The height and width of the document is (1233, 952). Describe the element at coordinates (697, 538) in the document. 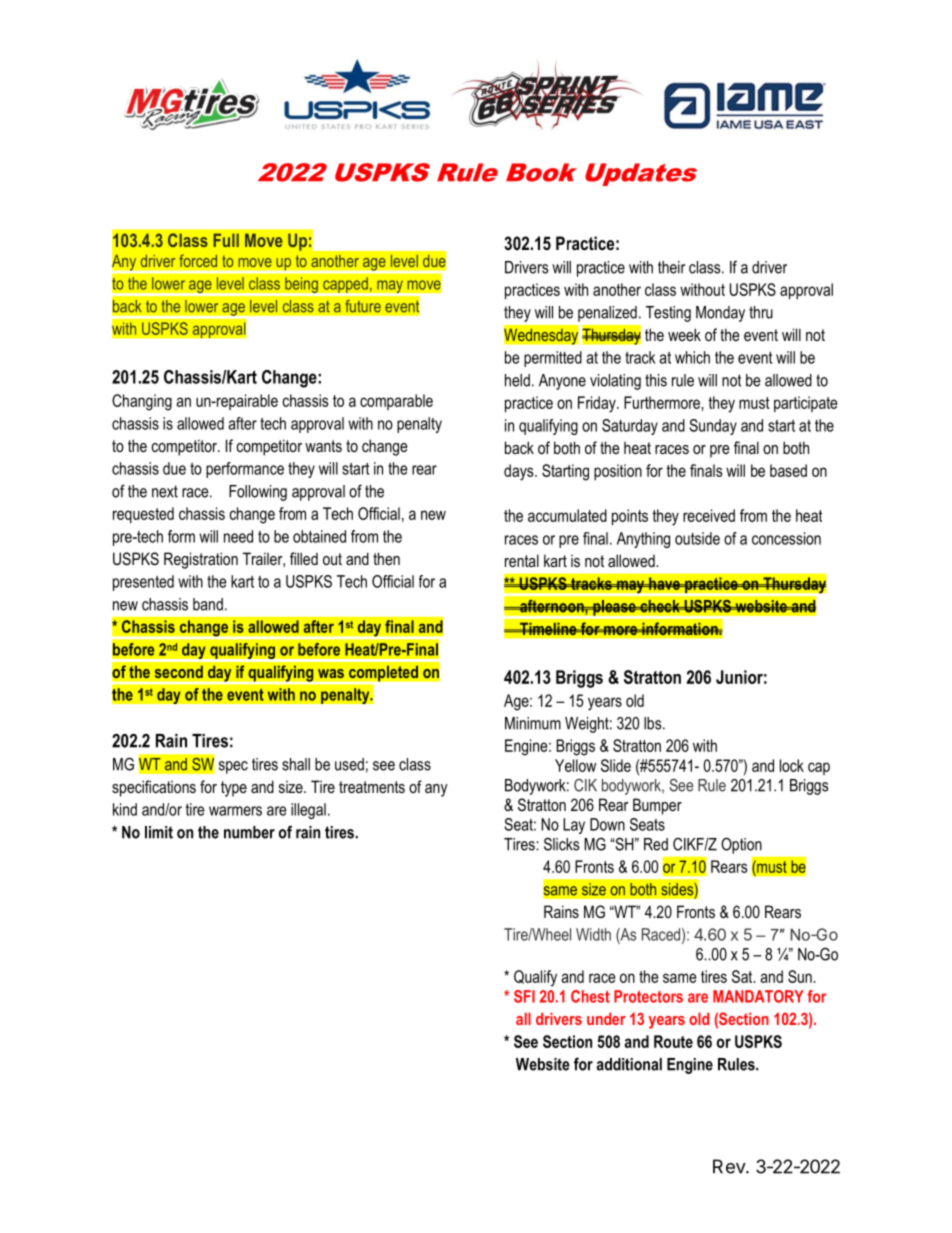

I see `outside` at that location.
